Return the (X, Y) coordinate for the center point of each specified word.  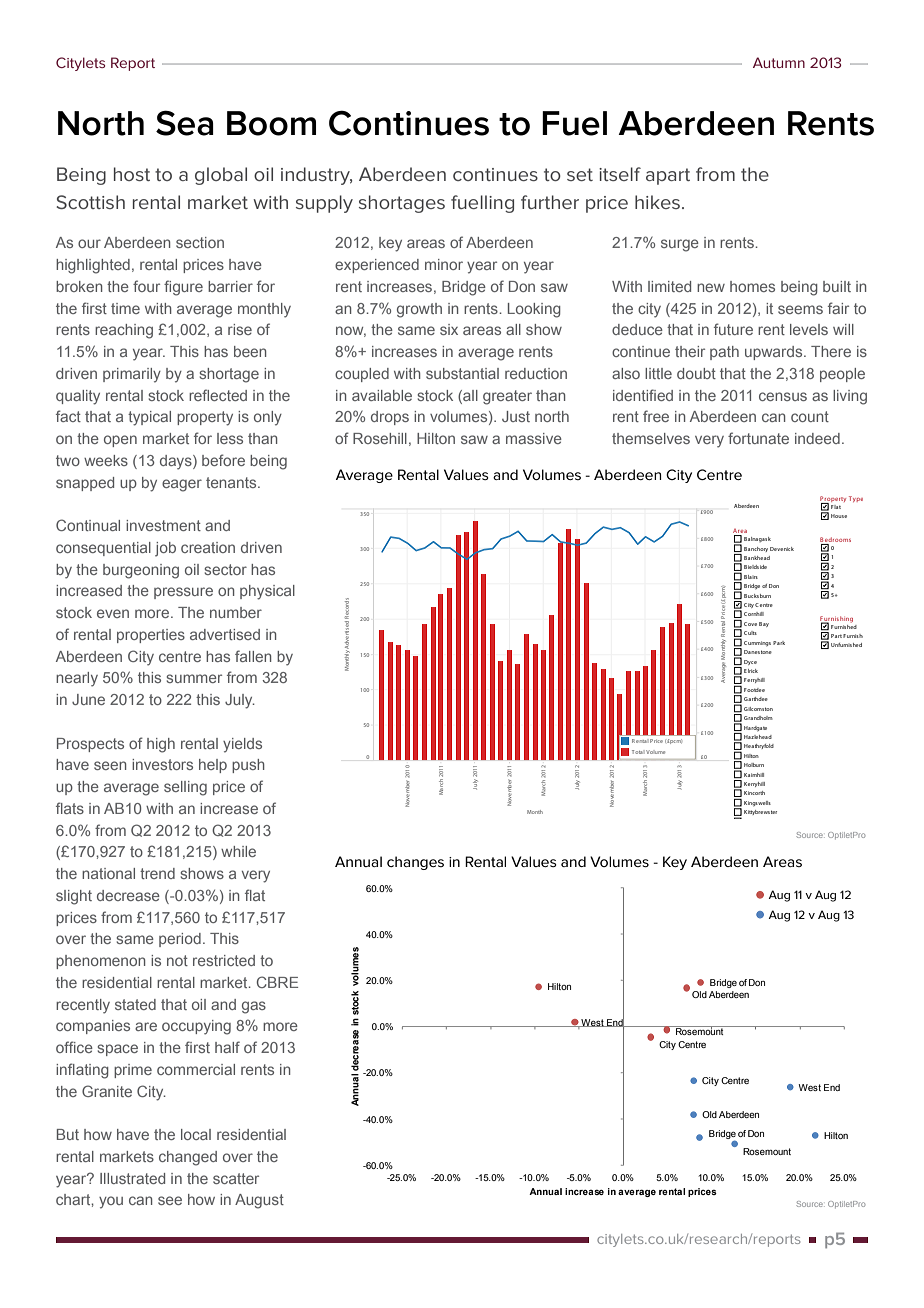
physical (267, 592)
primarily (132, 375)
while (238, 851)
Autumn (779, 62)
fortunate (758, 438)
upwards (775, 353)
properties (151, 636)
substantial (462, 373)
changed (188, 1158)
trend (157, 873)
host (132, 174)
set (580, 174)
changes (415, 863)
